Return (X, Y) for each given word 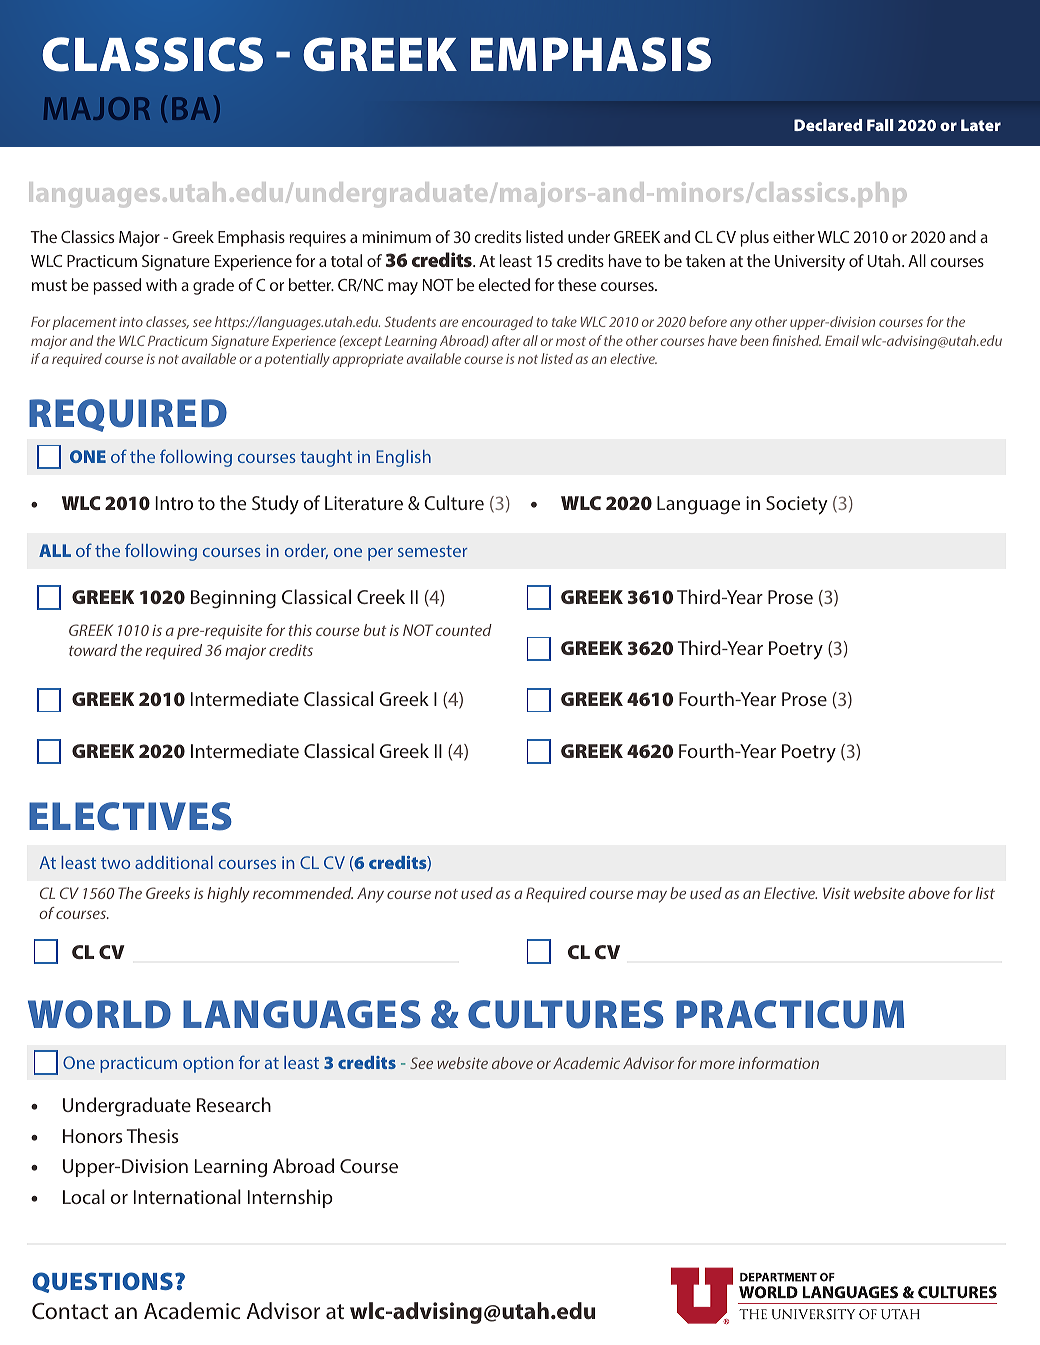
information (778, 1063)
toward (93, 650)
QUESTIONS (102, 1282)
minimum (396, 237)
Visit (836, 893)
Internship (290, 1198)
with (161, 284)
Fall (880, 125)
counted (464, 630)
